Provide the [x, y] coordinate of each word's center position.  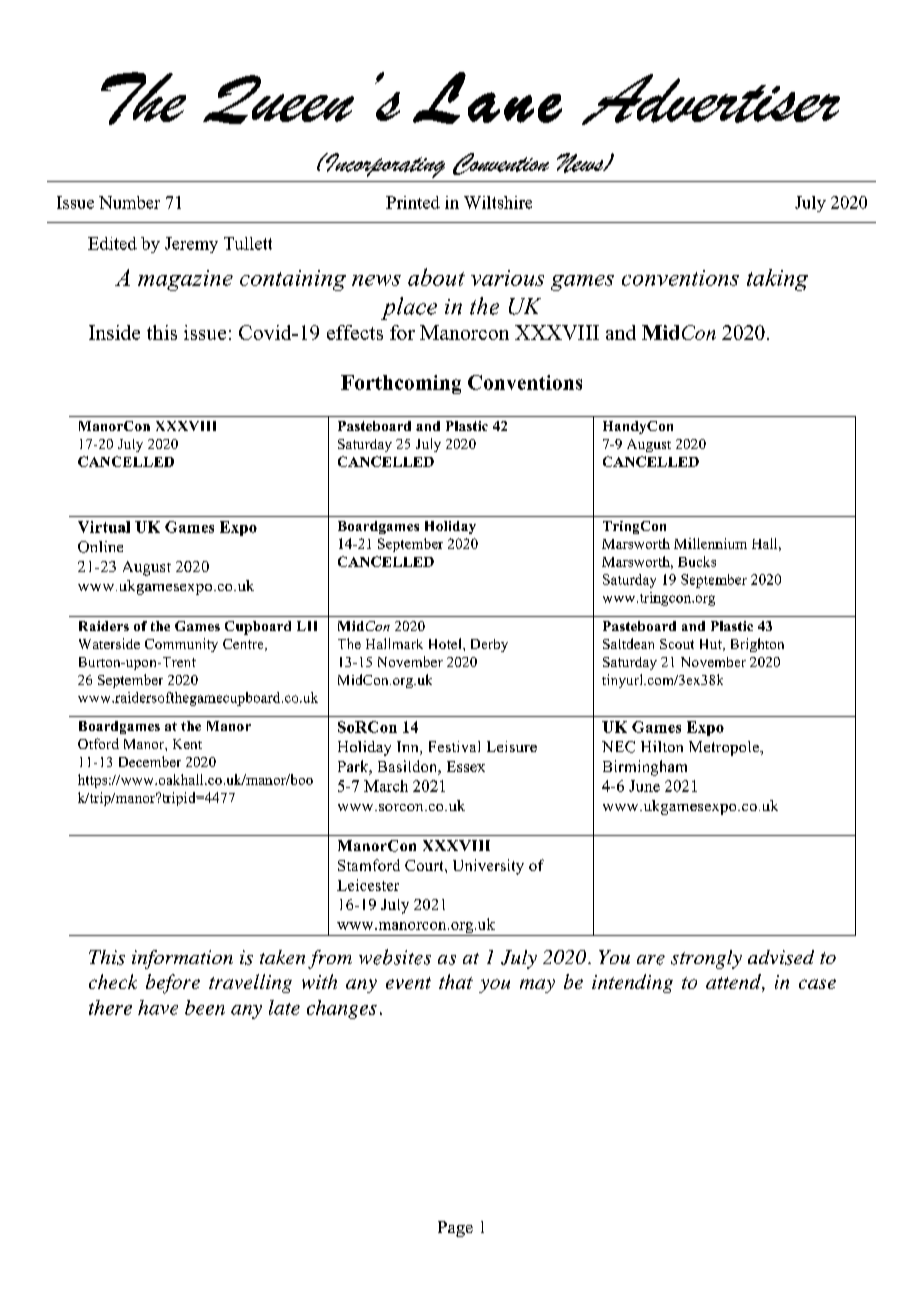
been [205, 1007]
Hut [712, 645]
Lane [487, 98]
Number [129, 202]
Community [181, 645]
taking [777, 280]
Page [455, 1229]
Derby [489, 645]
